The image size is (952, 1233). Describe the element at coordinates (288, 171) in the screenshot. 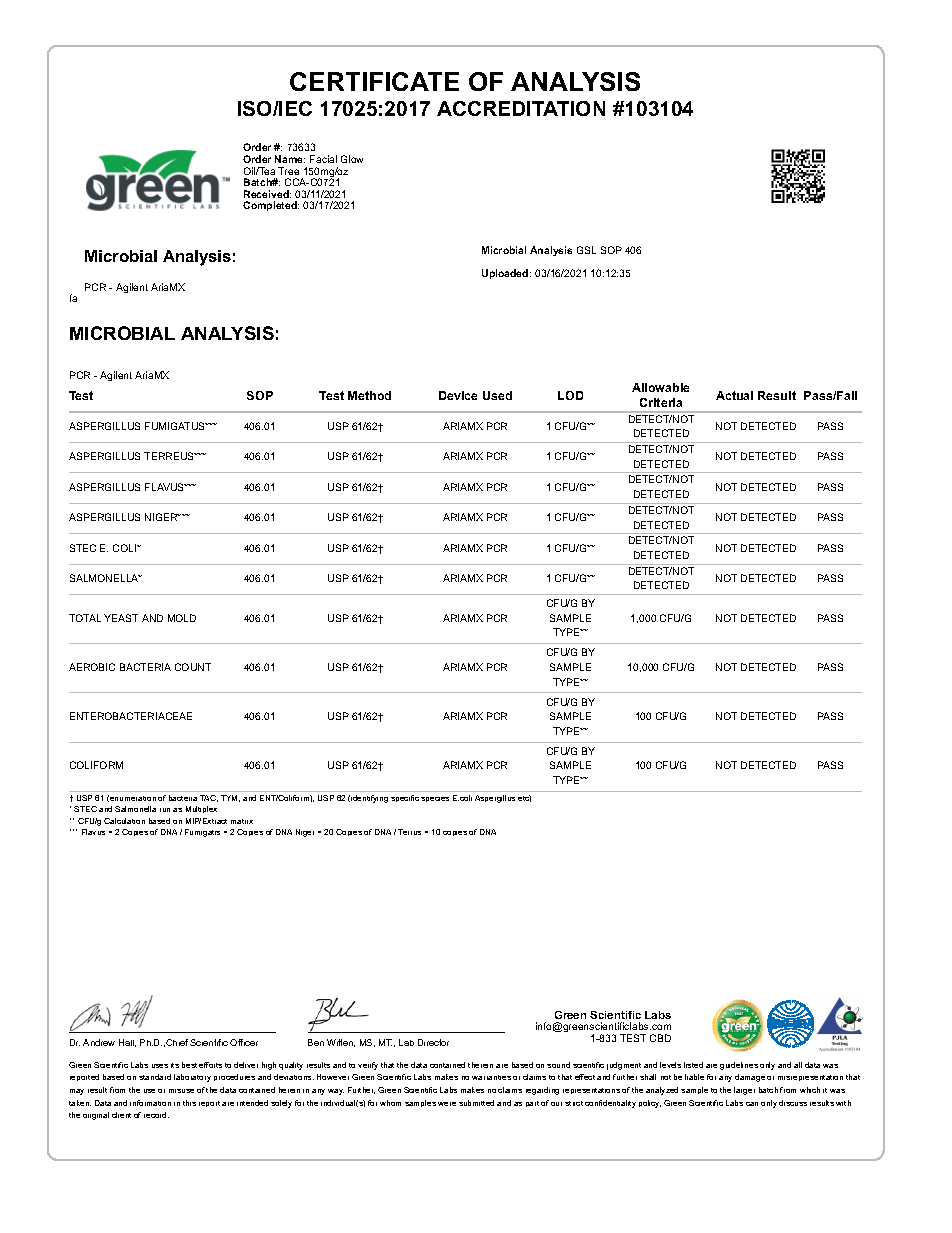

I see `Tree` at that location.
